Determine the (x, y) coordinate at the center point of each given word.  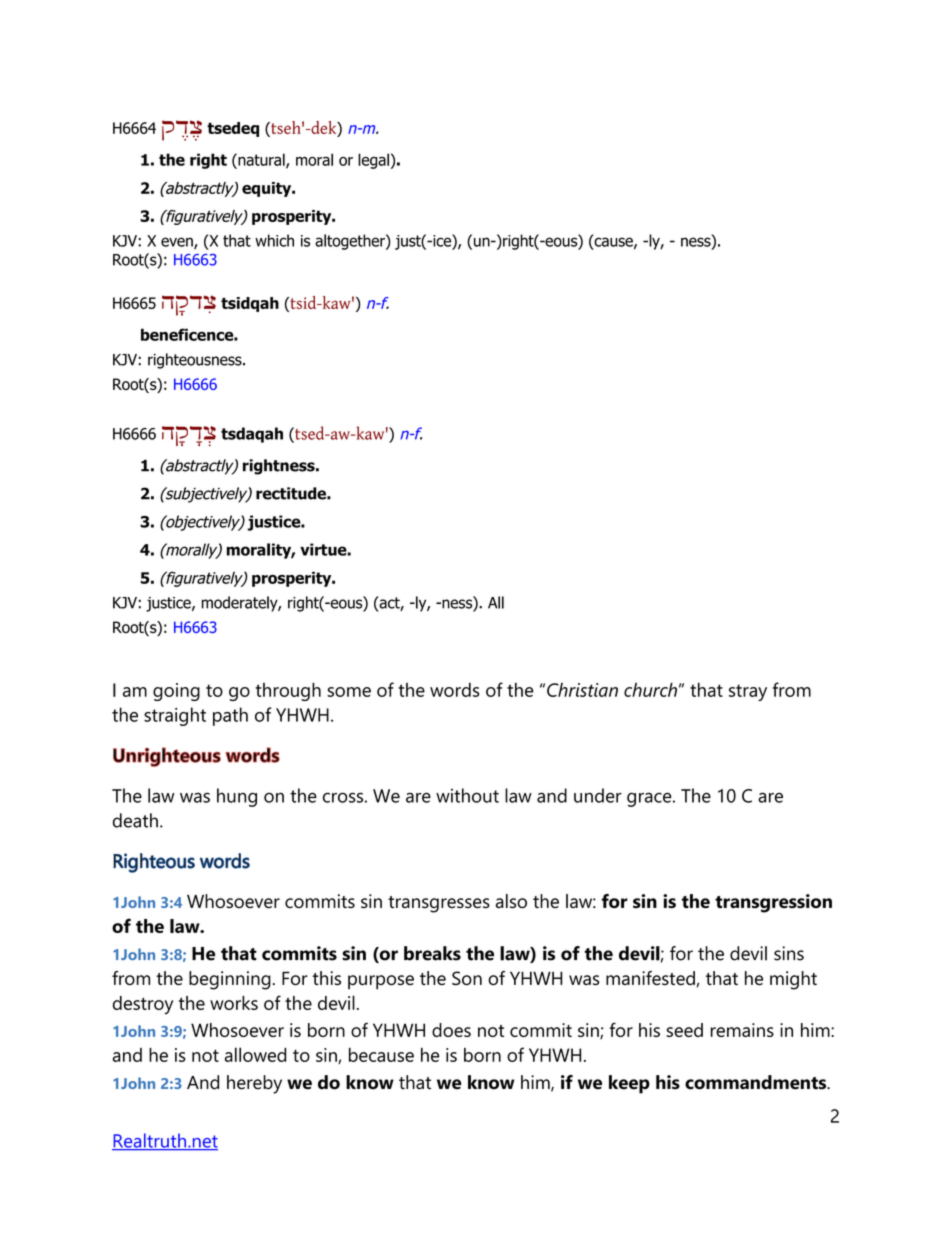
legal (373, 161)
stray (748, 692)
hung (237, 797)
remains (742, 1030)
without (467, 795)
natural (261, 160)
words (455, 689)
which (274, 240)
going (176, 692)
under (598, 795)
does (451, 1030)
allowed (255, 1054)
